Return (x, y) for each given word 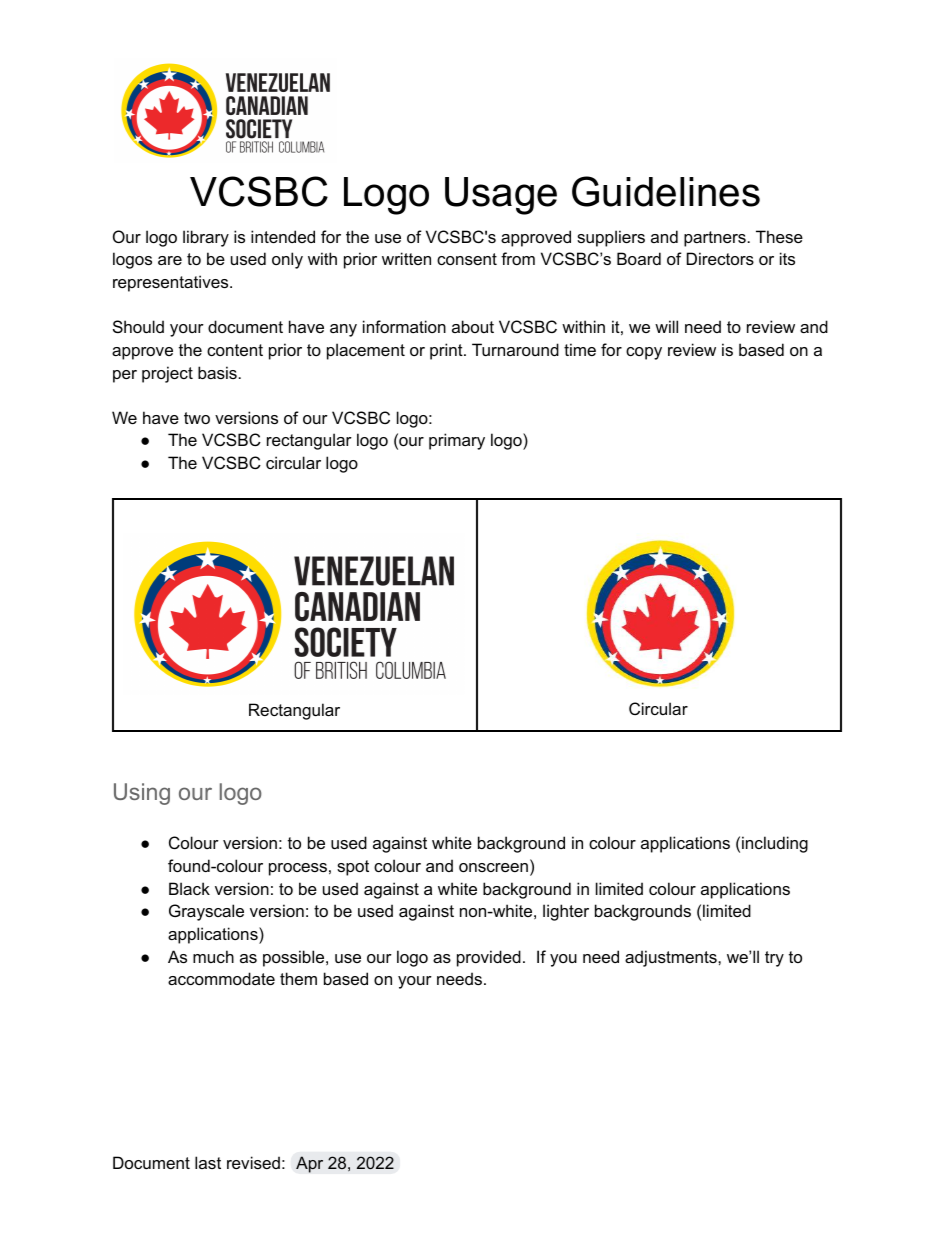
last (208, 1162)
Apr (309, 1164)
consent (467, 259)
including (775, 844)
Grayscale (206, 912)
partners (715, 239)
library (206, 238)
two (197, 418)
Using (142, 794)
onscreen (493, 867)
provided (489, 958)
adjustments (672, 958)
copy (644, 353)
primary (457, 441)
